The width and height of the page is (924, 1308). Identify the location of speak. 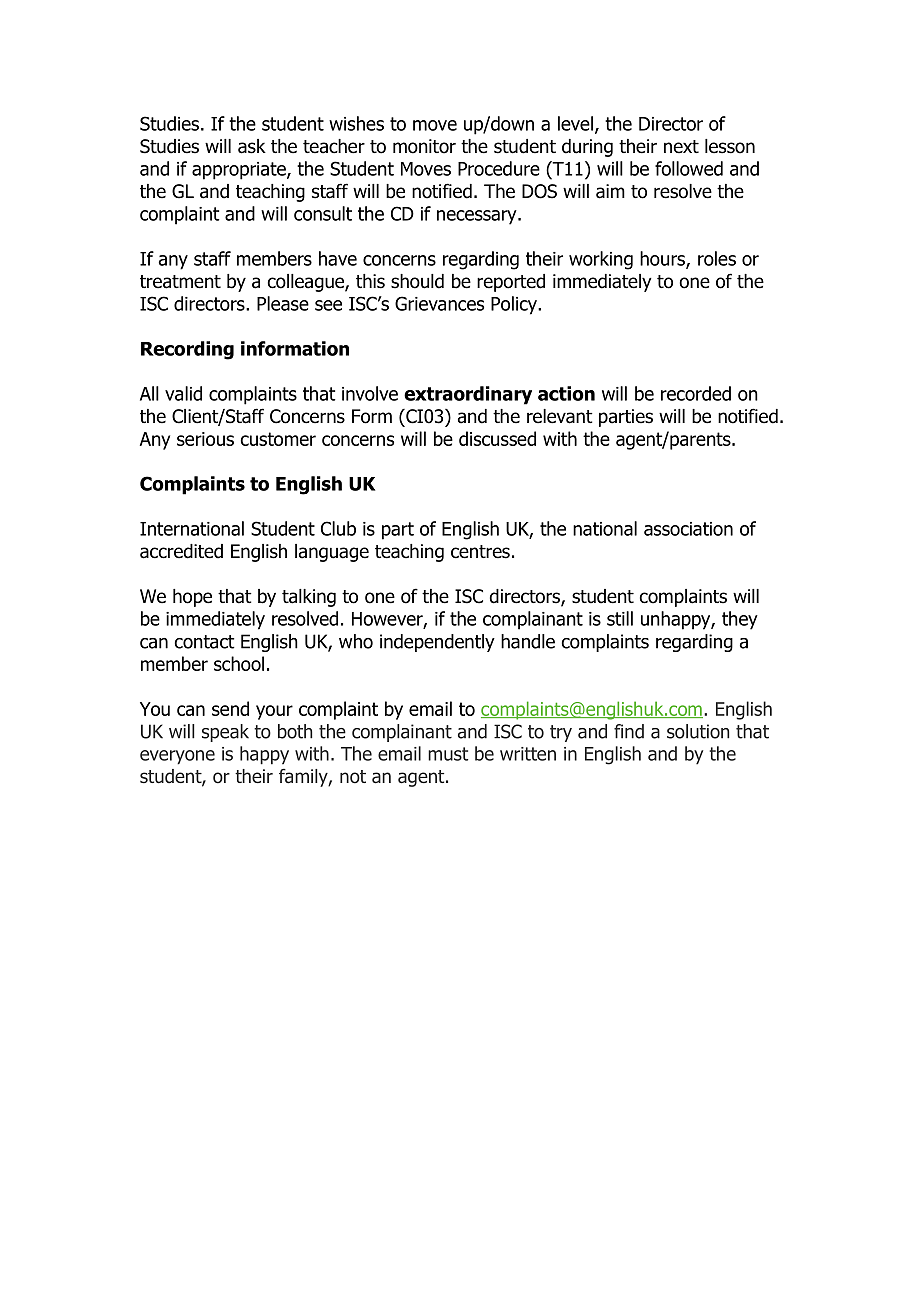
(225, 733).
